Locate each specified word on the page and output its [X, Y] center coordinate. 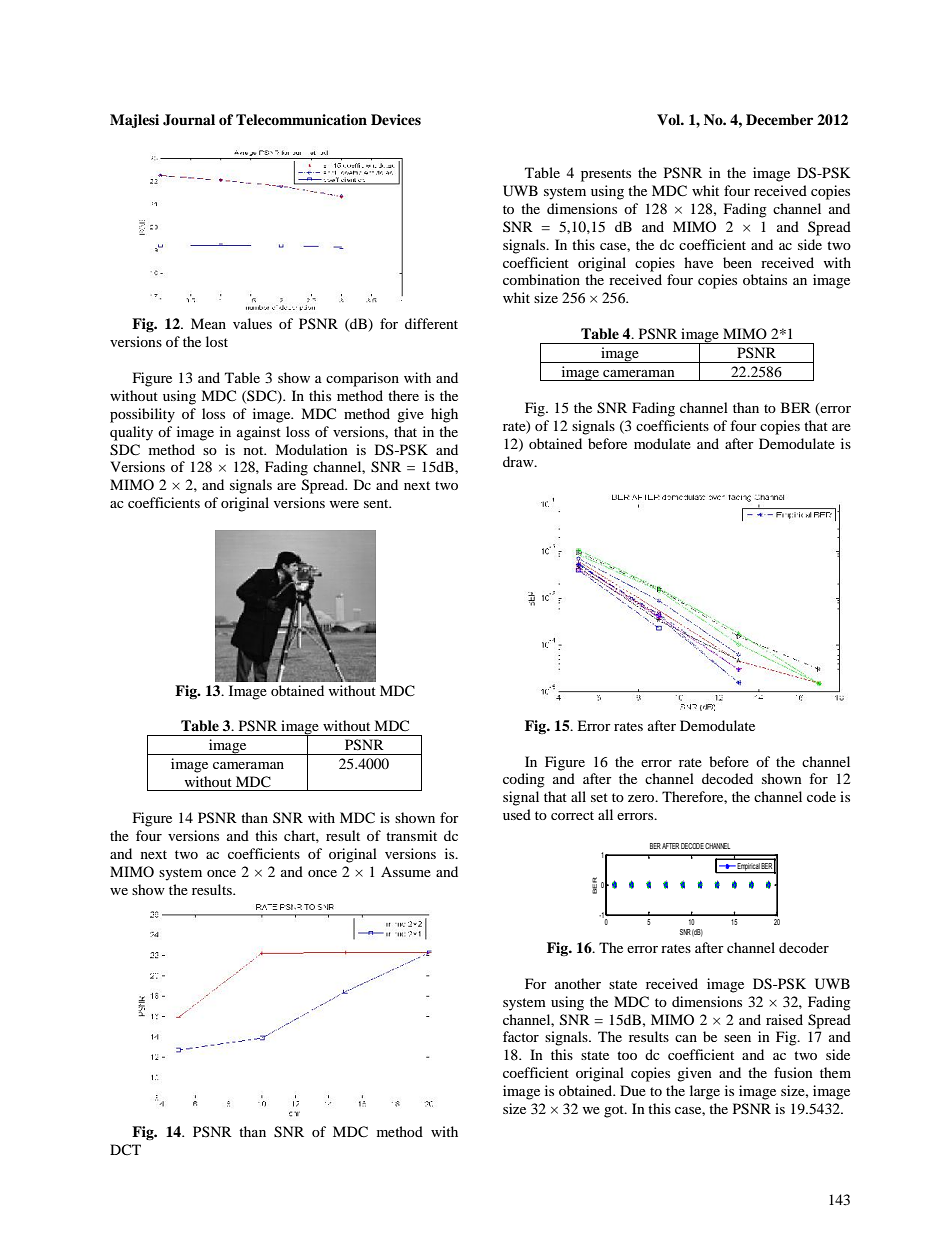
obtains [765, 279]
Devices [396, 119]
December [779, 119]
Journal [189, 120]
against [259, 433]
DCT [125, 1149]
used [517, 814]
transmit [411, 835]
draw [519, 461]
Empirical [748, 868]
